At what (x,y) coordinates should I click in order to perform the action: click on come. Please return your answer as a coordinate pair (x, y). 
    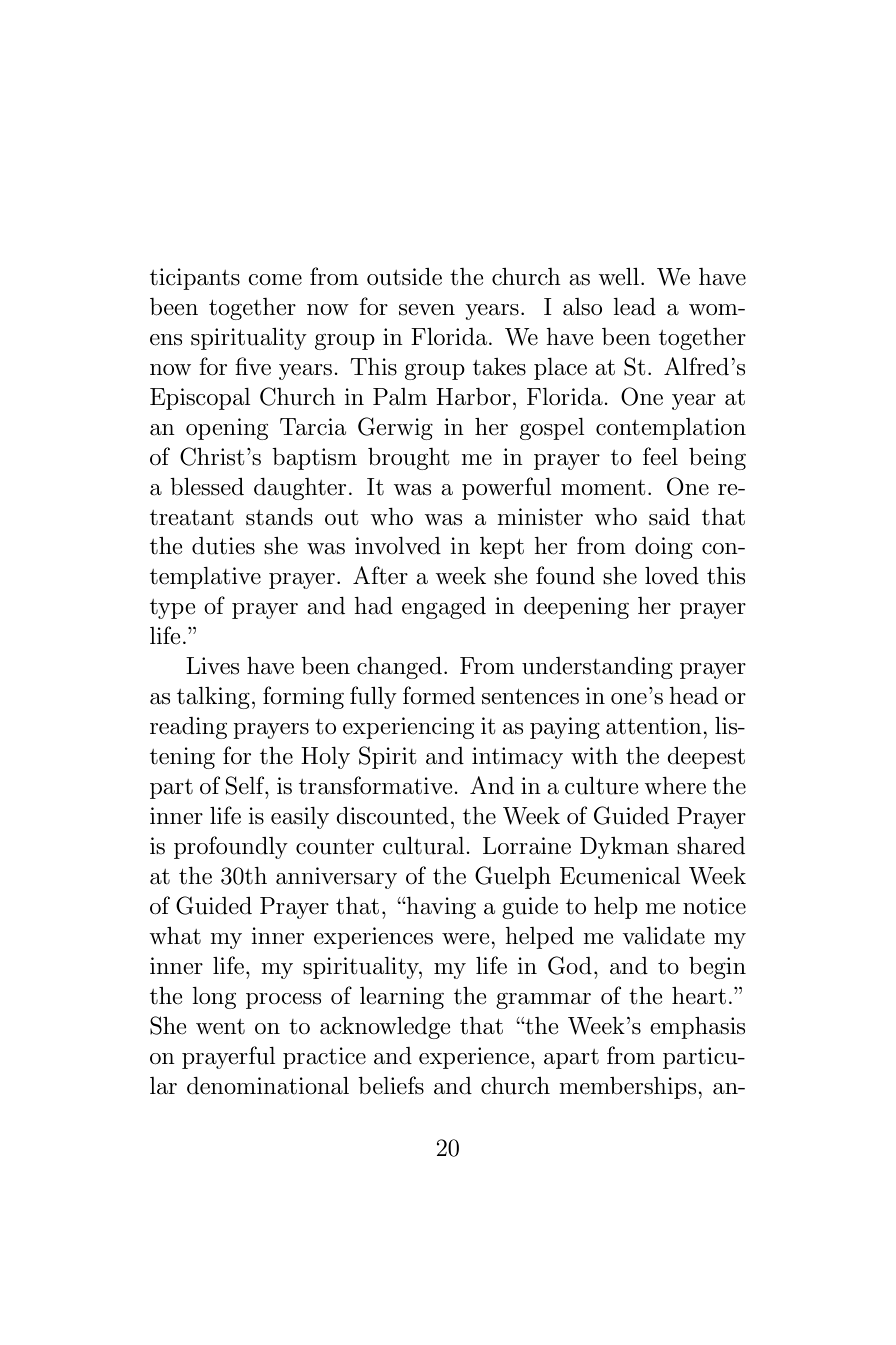
    Looking at the image, I should click on (275, 280).
